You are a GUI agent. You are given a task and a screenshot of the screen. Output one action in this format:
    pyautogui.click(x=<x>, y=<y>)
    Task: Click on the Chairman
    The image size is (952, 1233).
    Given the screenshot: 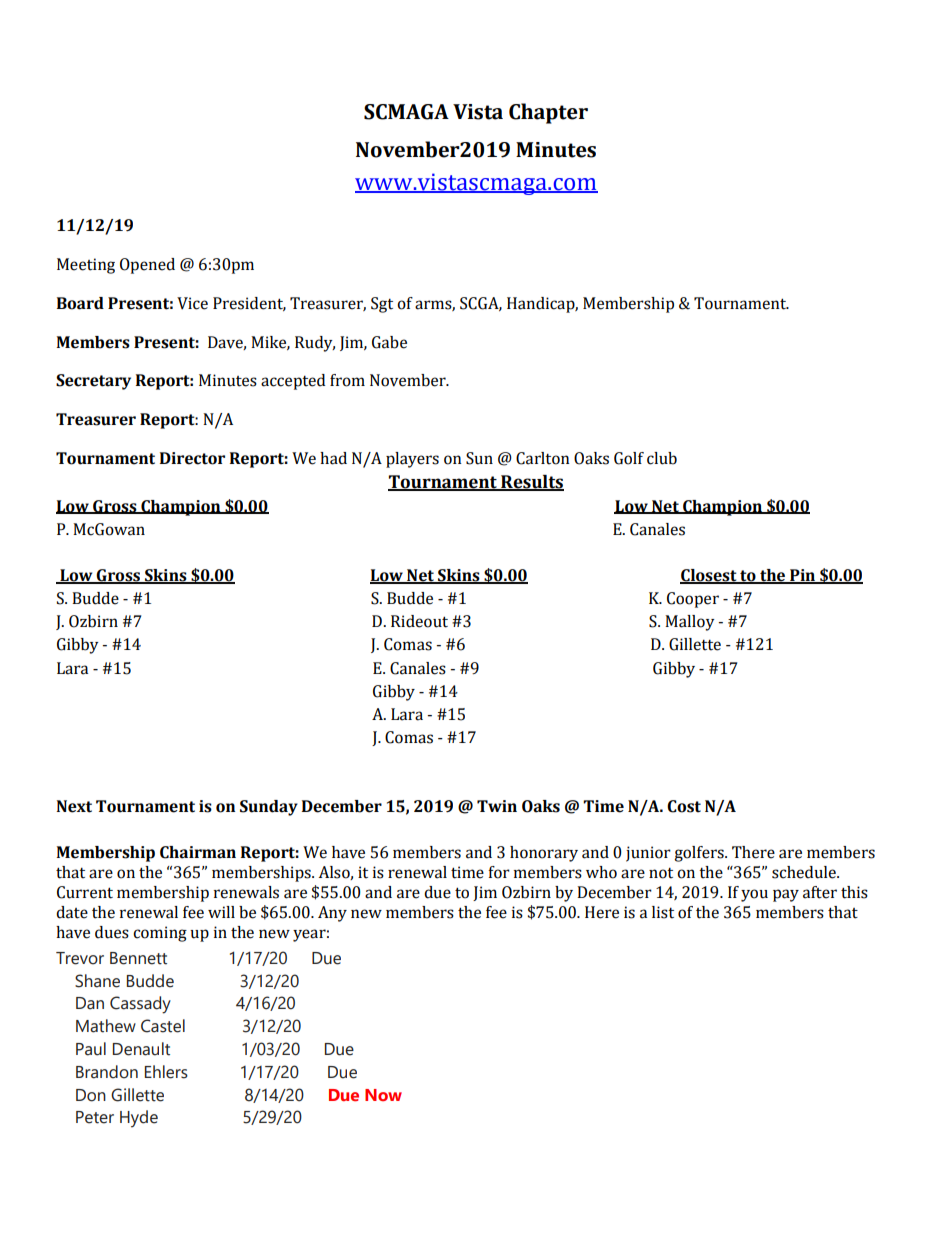 What is the action you would take?
    pyautogui.click(x=198, y=852)
